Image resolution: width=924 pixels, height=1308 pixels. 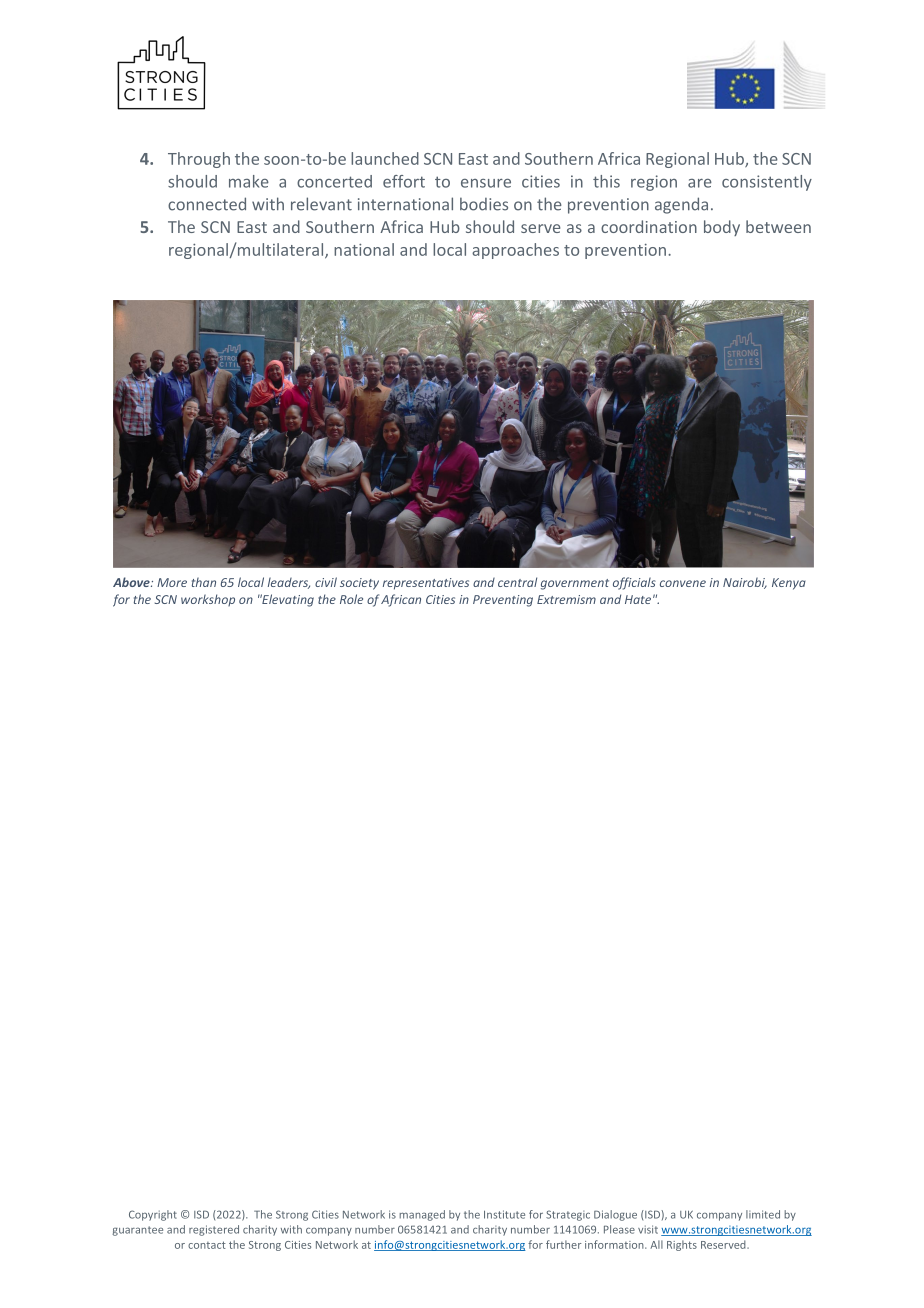 What do you see at coordinates (503, 601) in the page?
I see `Preventing` at bounding box center [503, 601].
